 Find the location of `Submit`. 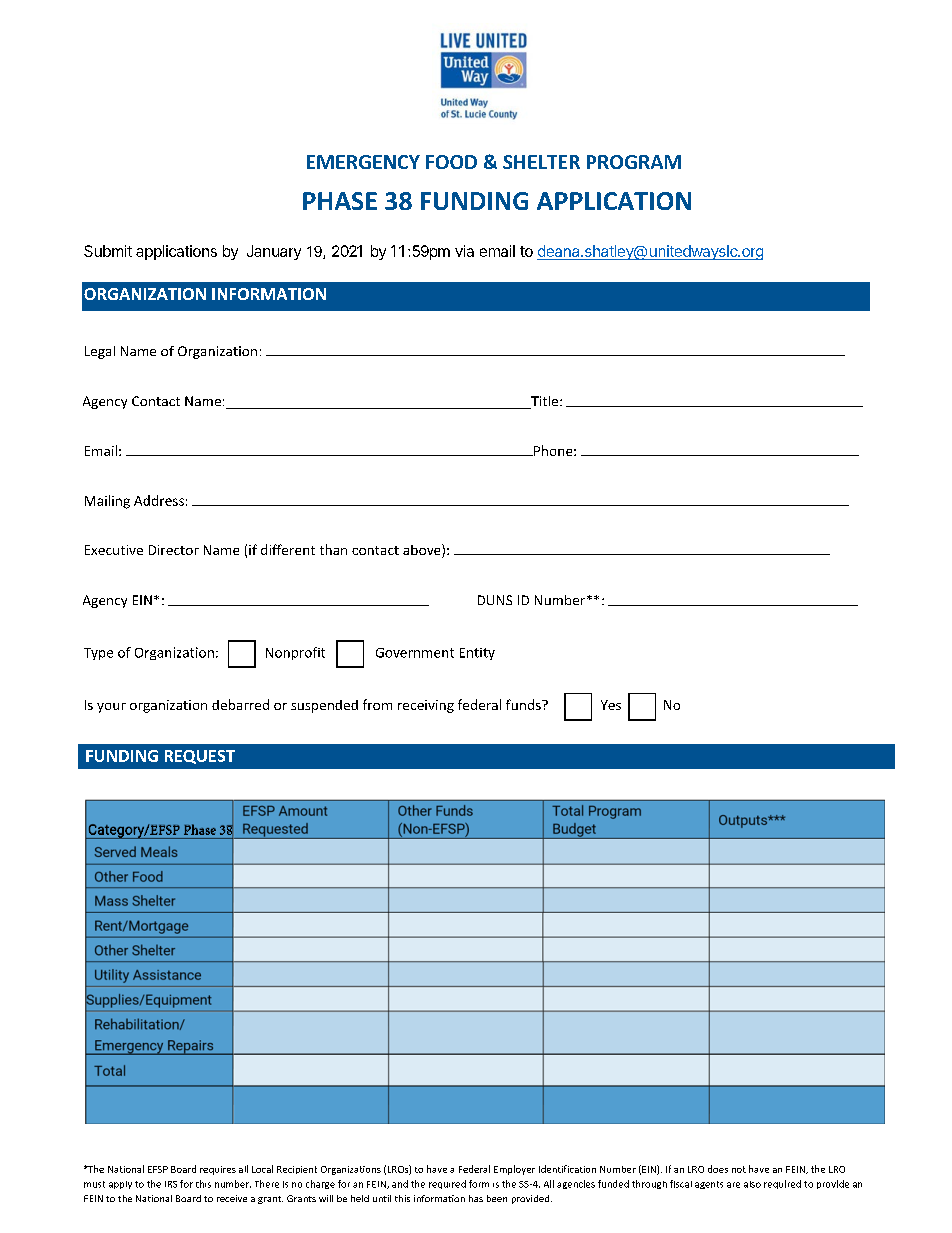

Submit is located at coordinates (108, 251).
